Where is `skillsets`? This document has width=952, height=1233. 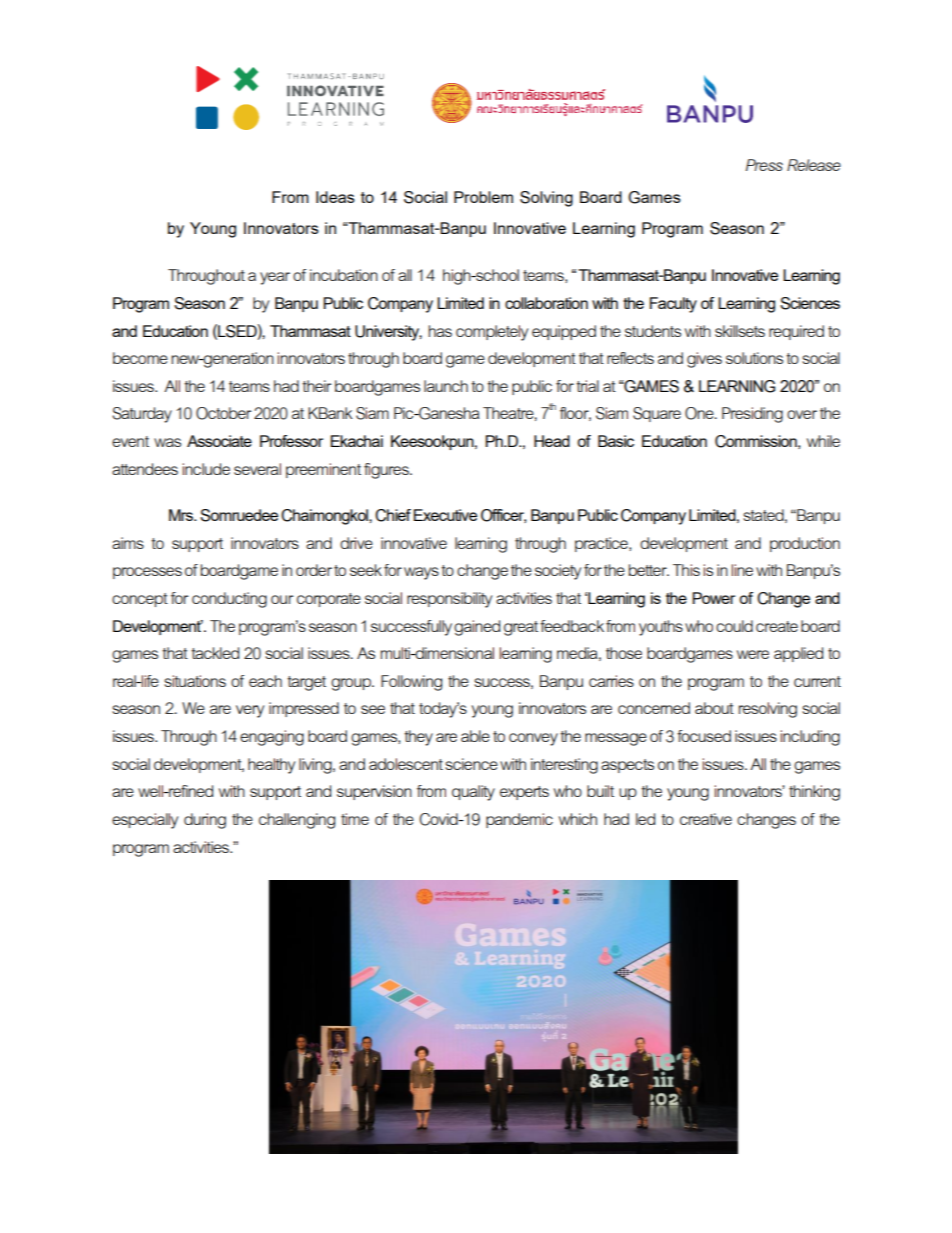 skillsets is located at coordinates (740, 331).
